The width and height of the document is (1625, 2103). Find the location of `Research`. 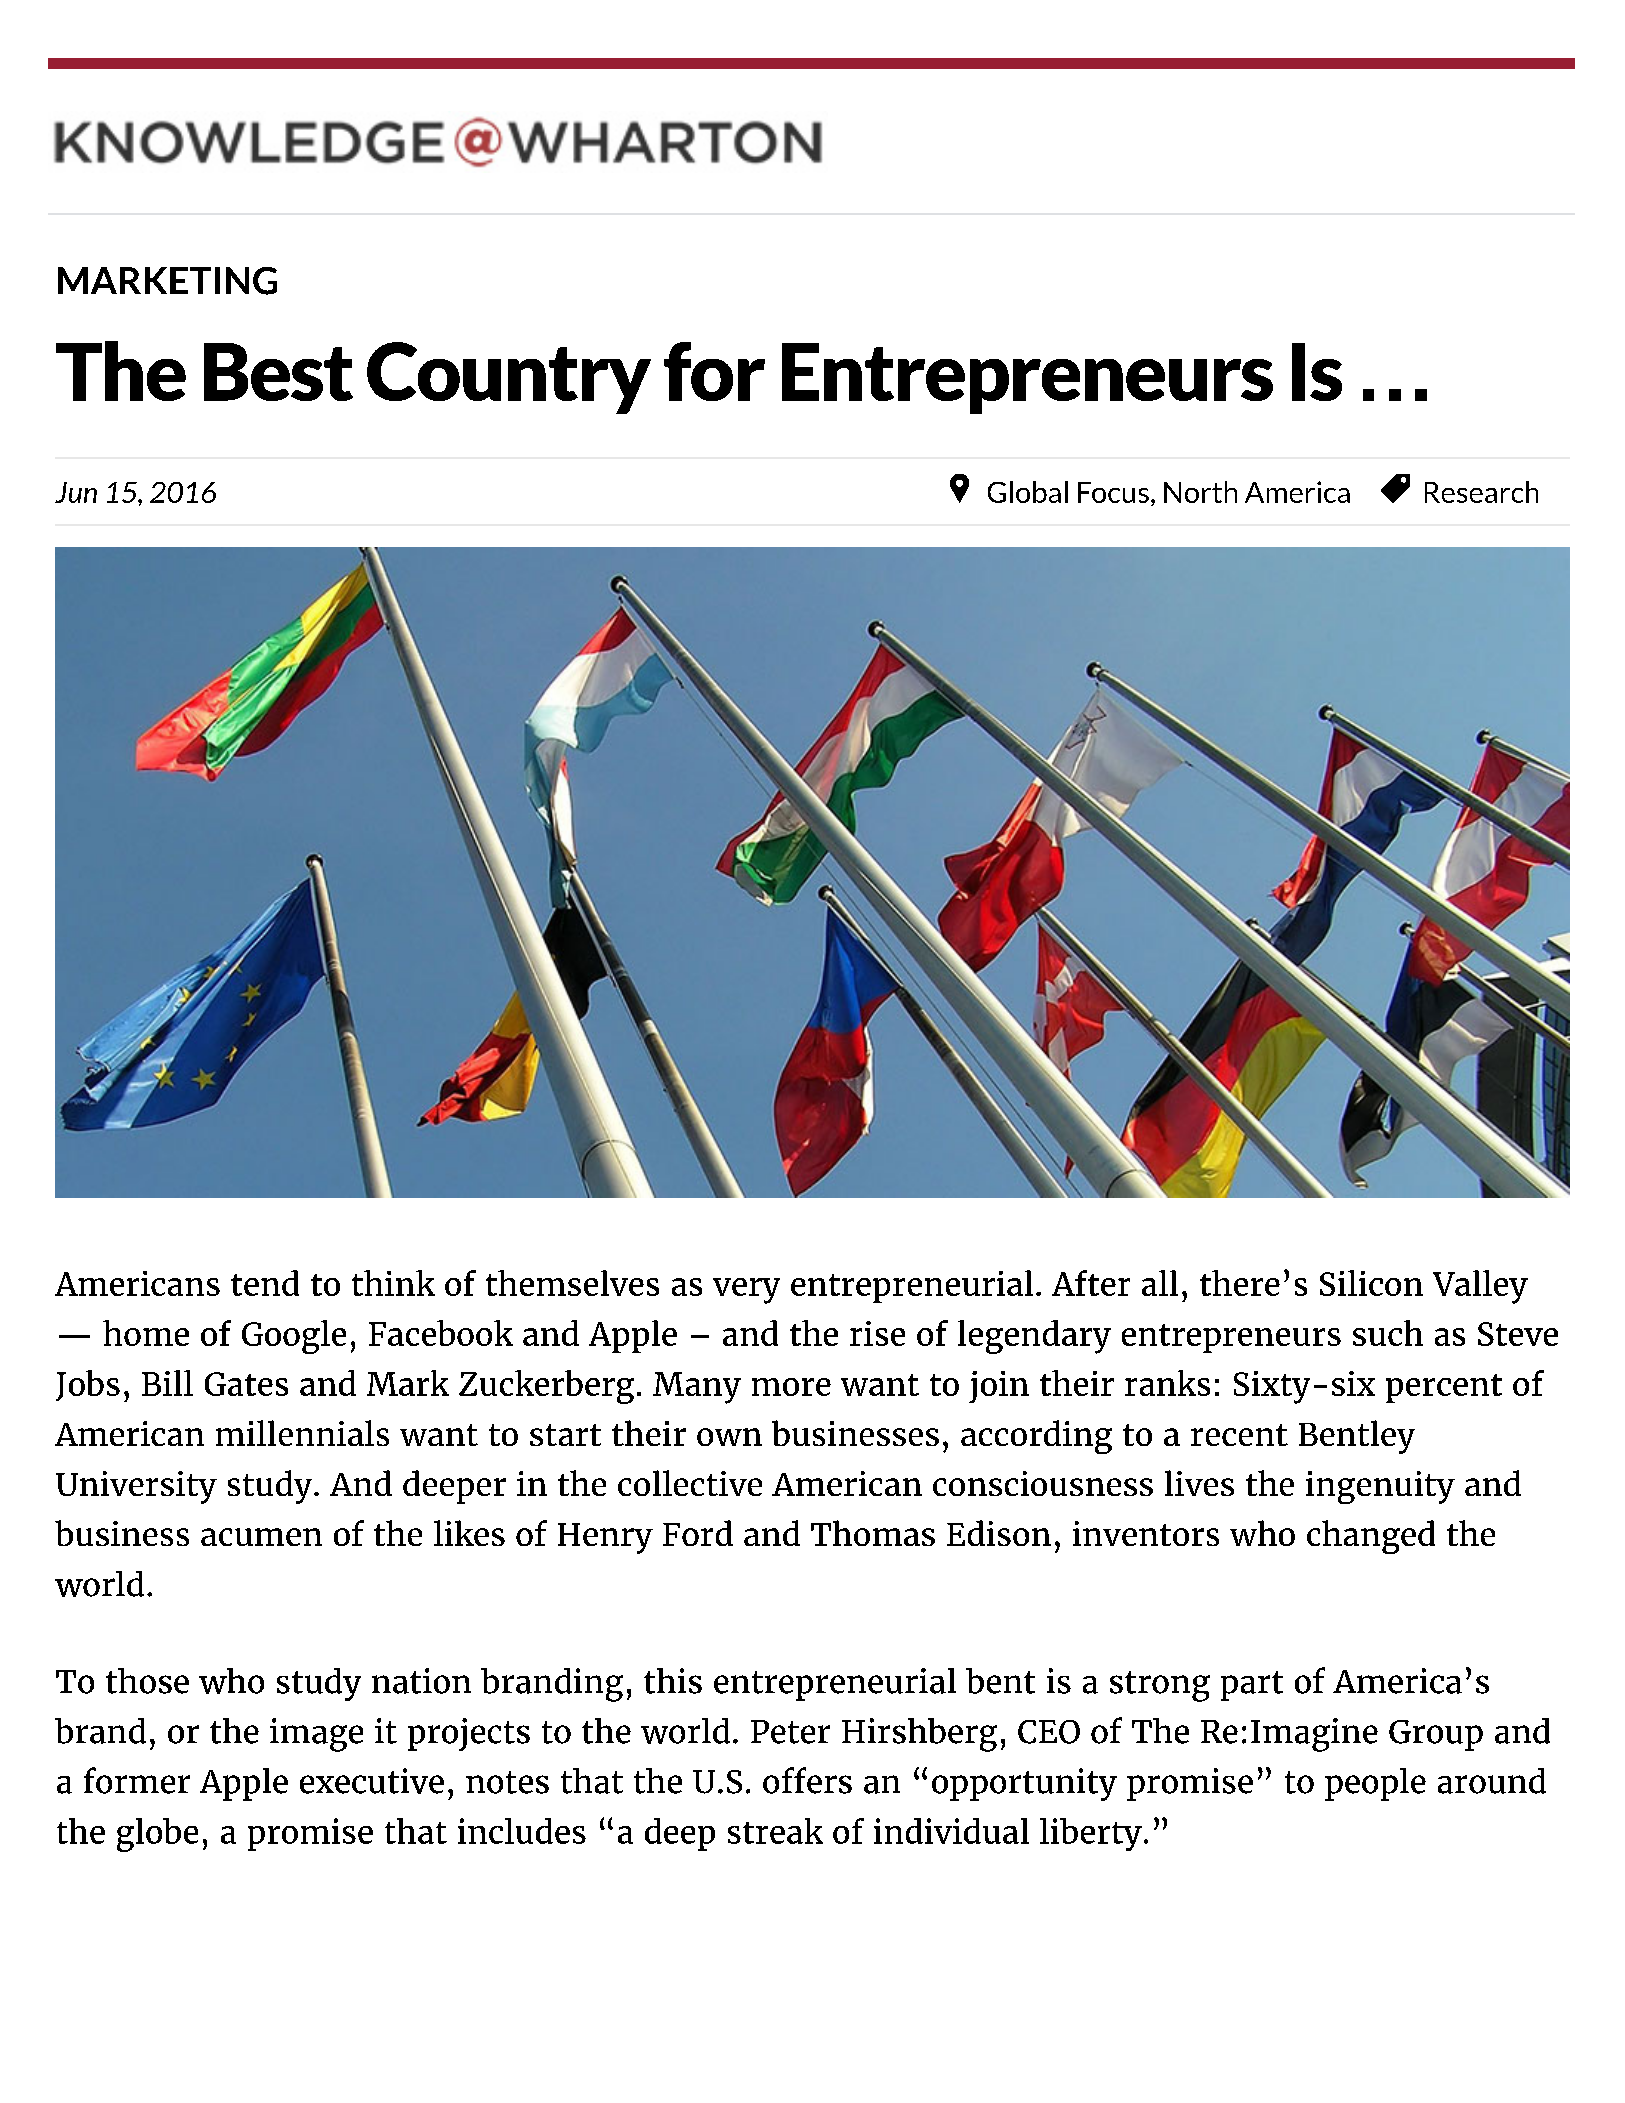

Research is located at coordinates (1481, 492).
